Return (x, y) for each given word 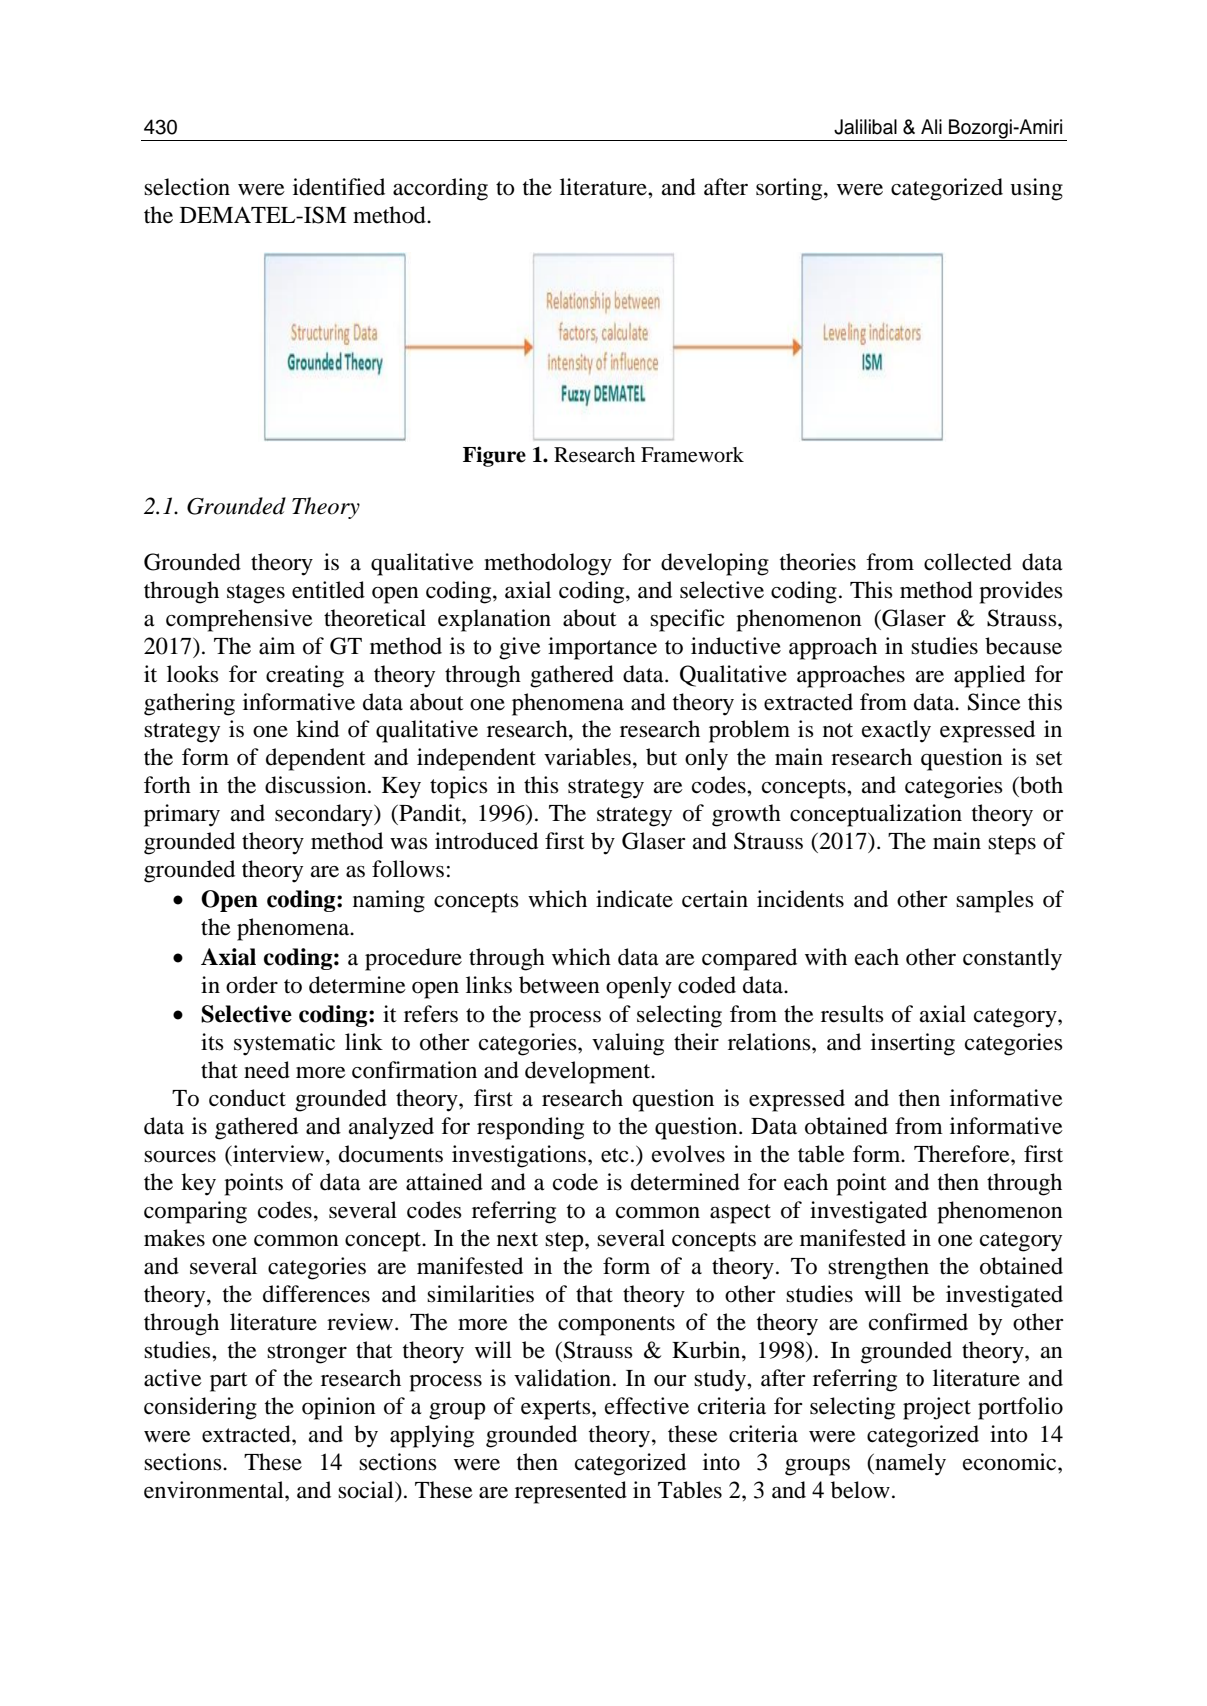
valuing (628, 1044)
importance (602, 648)
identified (339, 187)
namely (909, 1464)
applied (989, 676)
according (440, 189)
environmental (215, 1490)
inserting (913, 1044)
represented (571, 1492)
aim (277, 646)
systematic (284, 1044)
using (1036, 189)
